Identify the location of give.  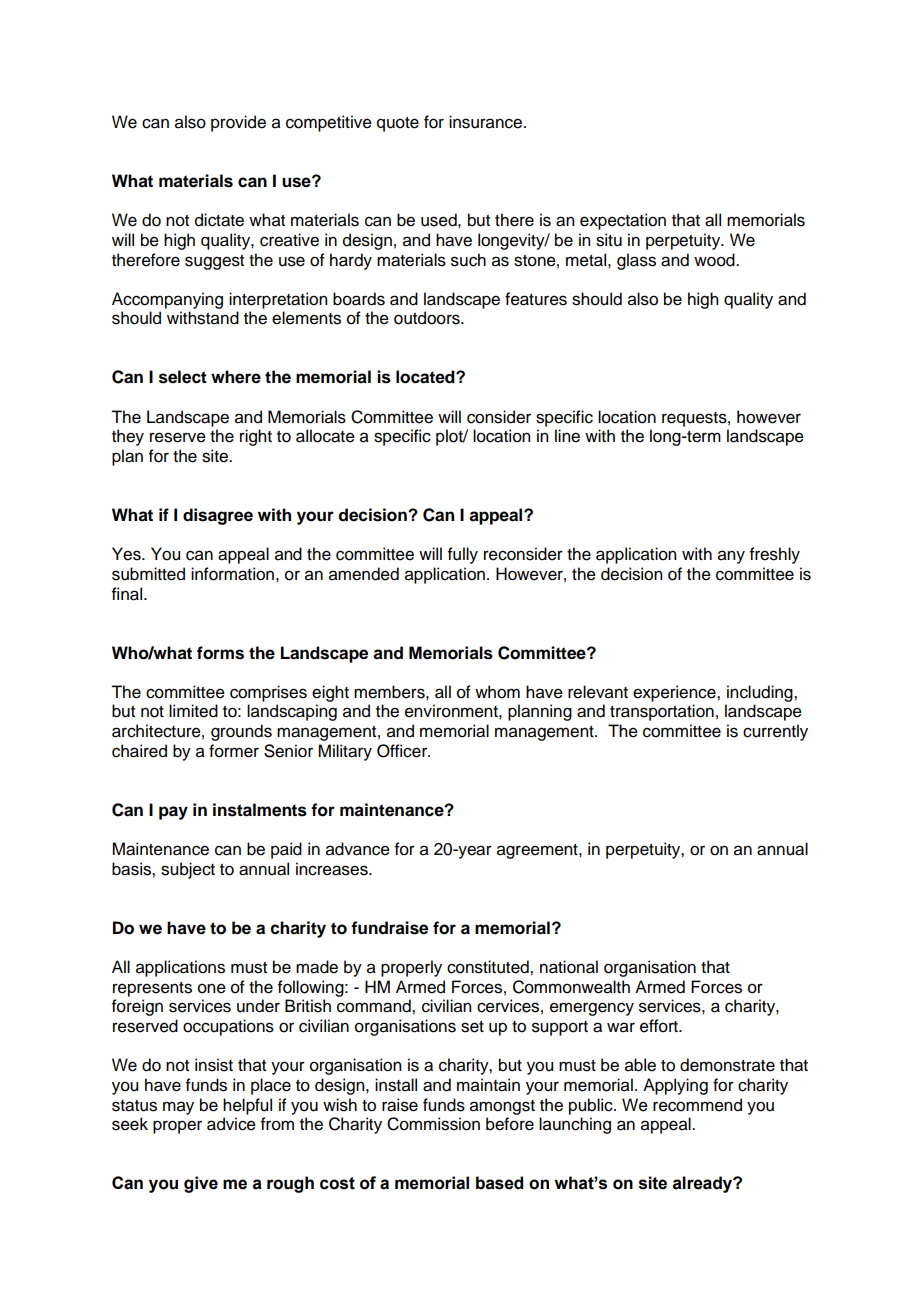
(201, 1184).
